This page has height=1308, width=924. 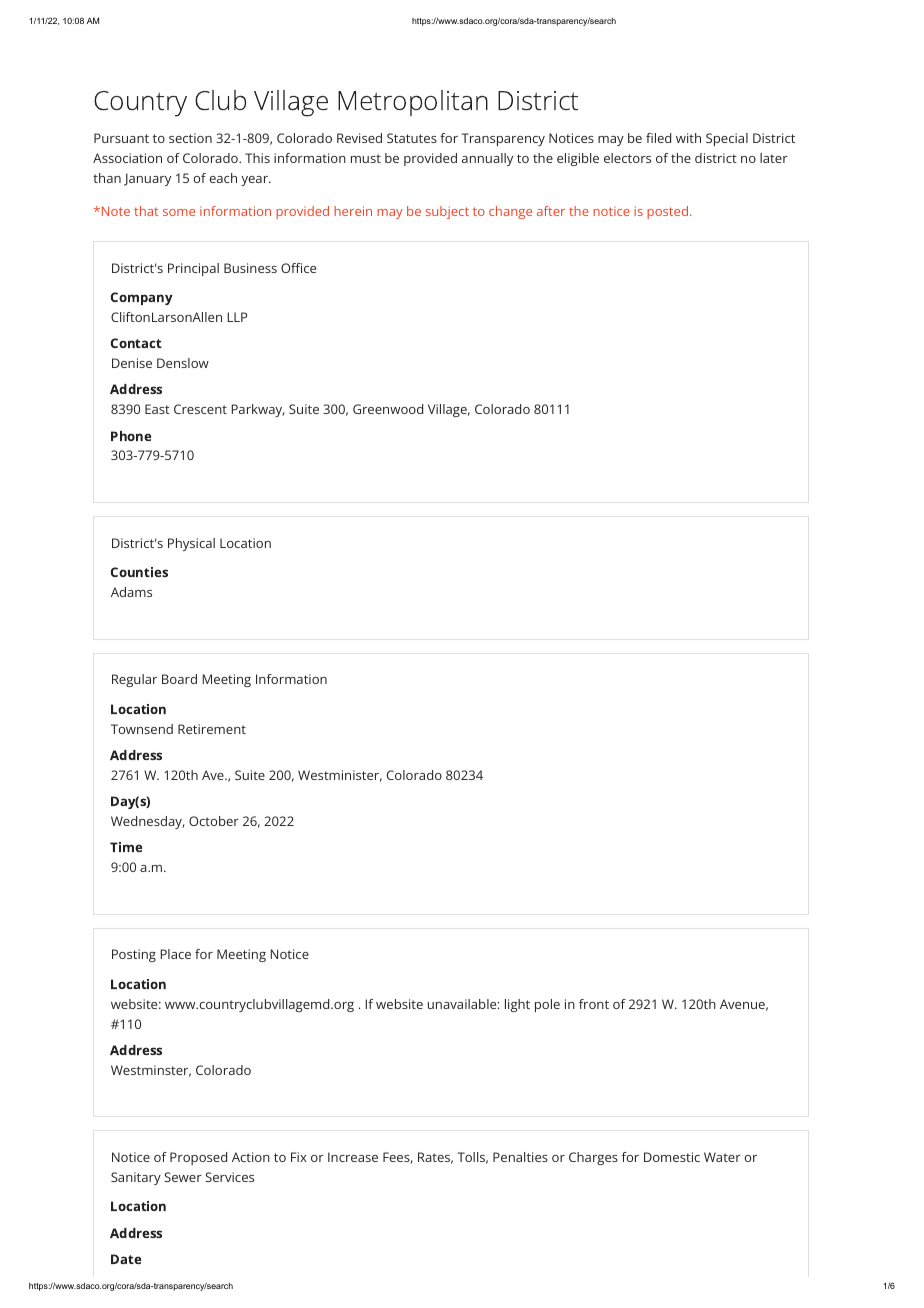 What do you see at coordinates (517, 1005) in the page?
I see `light` at bounding box center [517, 1005].
